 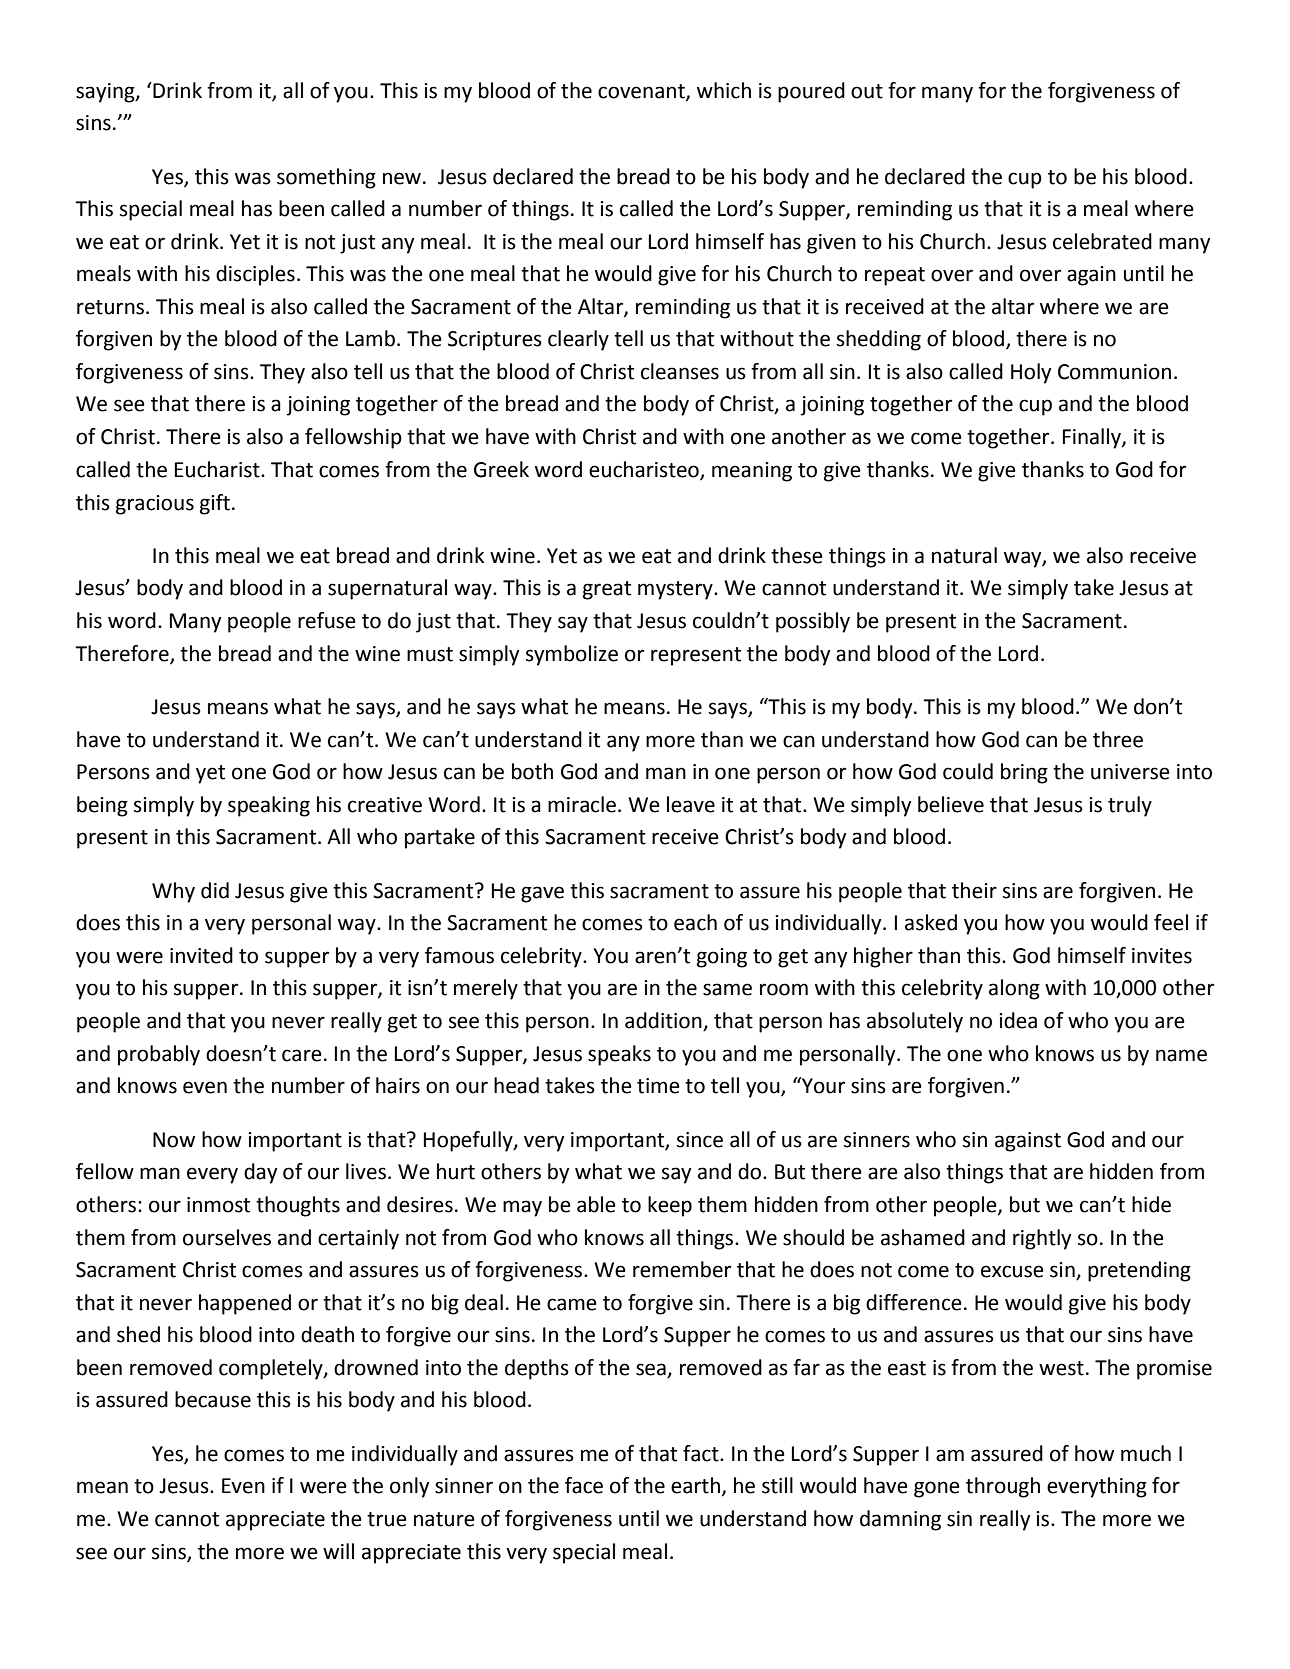 What do you see at coordinates (676, 590) in the document?
I see `mystery` at bounding box center [676, 590].
